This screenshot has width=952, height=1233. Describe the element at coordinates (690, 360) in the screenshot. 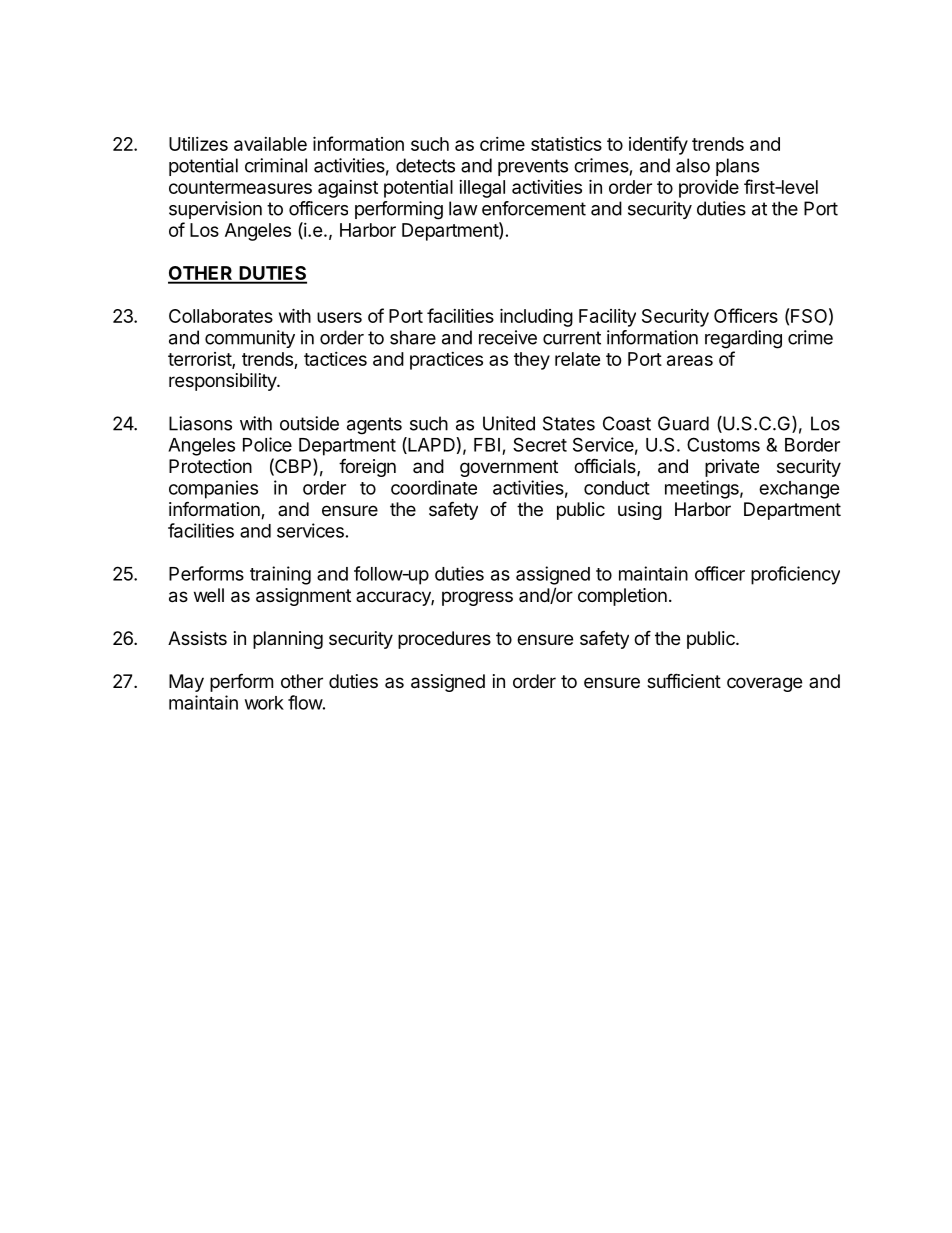

I see `areas` at that location.
